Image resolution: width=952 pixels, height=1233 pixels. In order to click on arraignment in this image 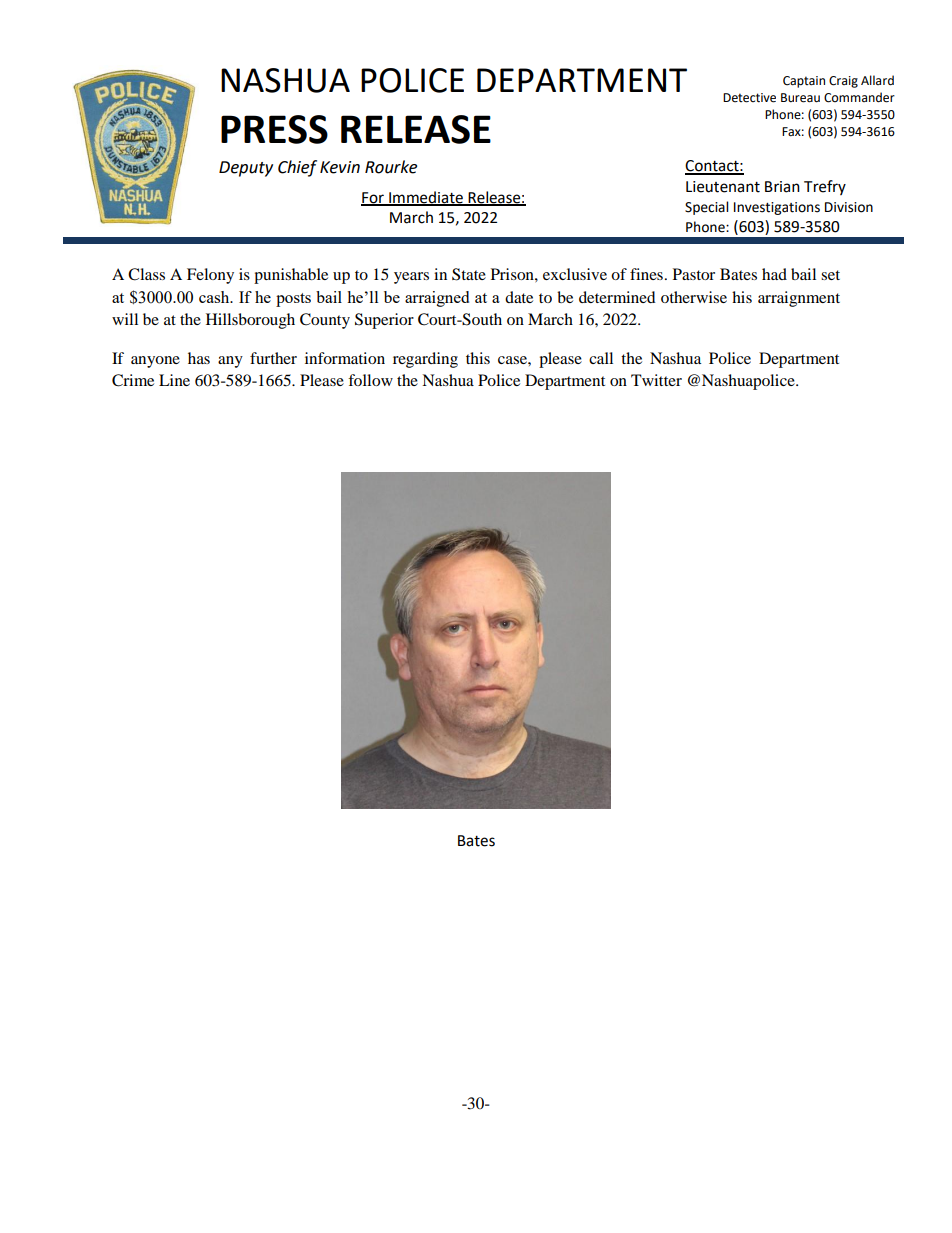, I will do `click(799, 299)`.
